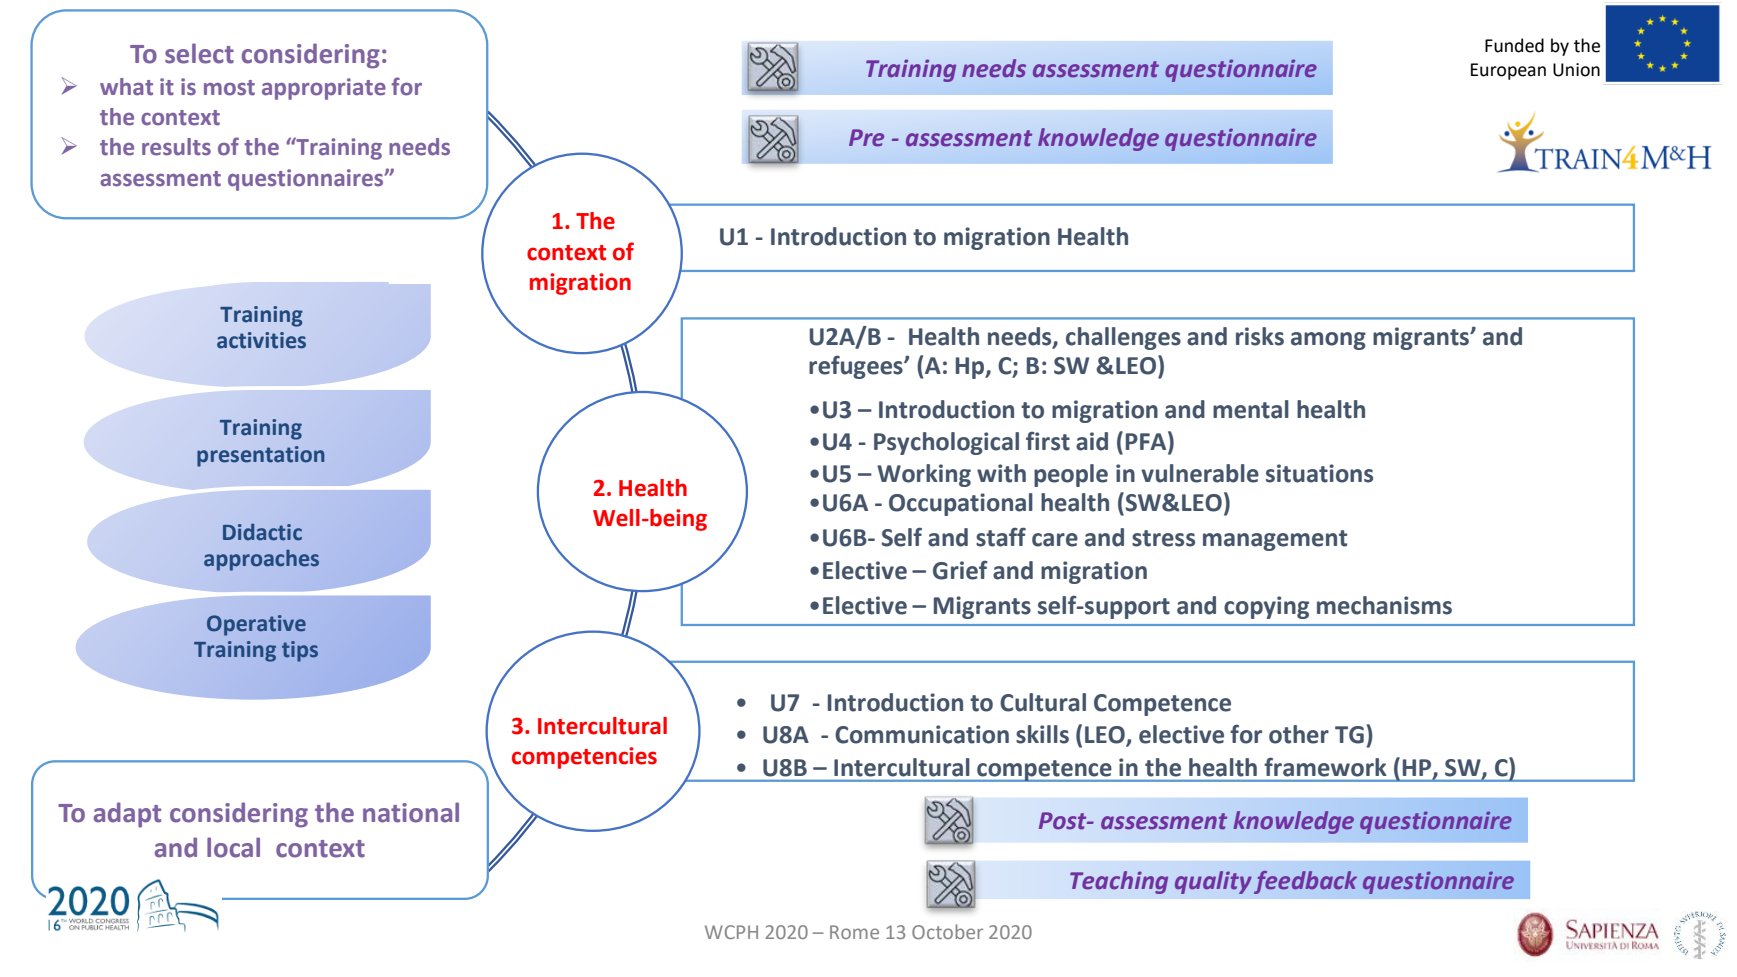 The image size is (1737, 977). I want to click on Rome, so click(854, 932).
